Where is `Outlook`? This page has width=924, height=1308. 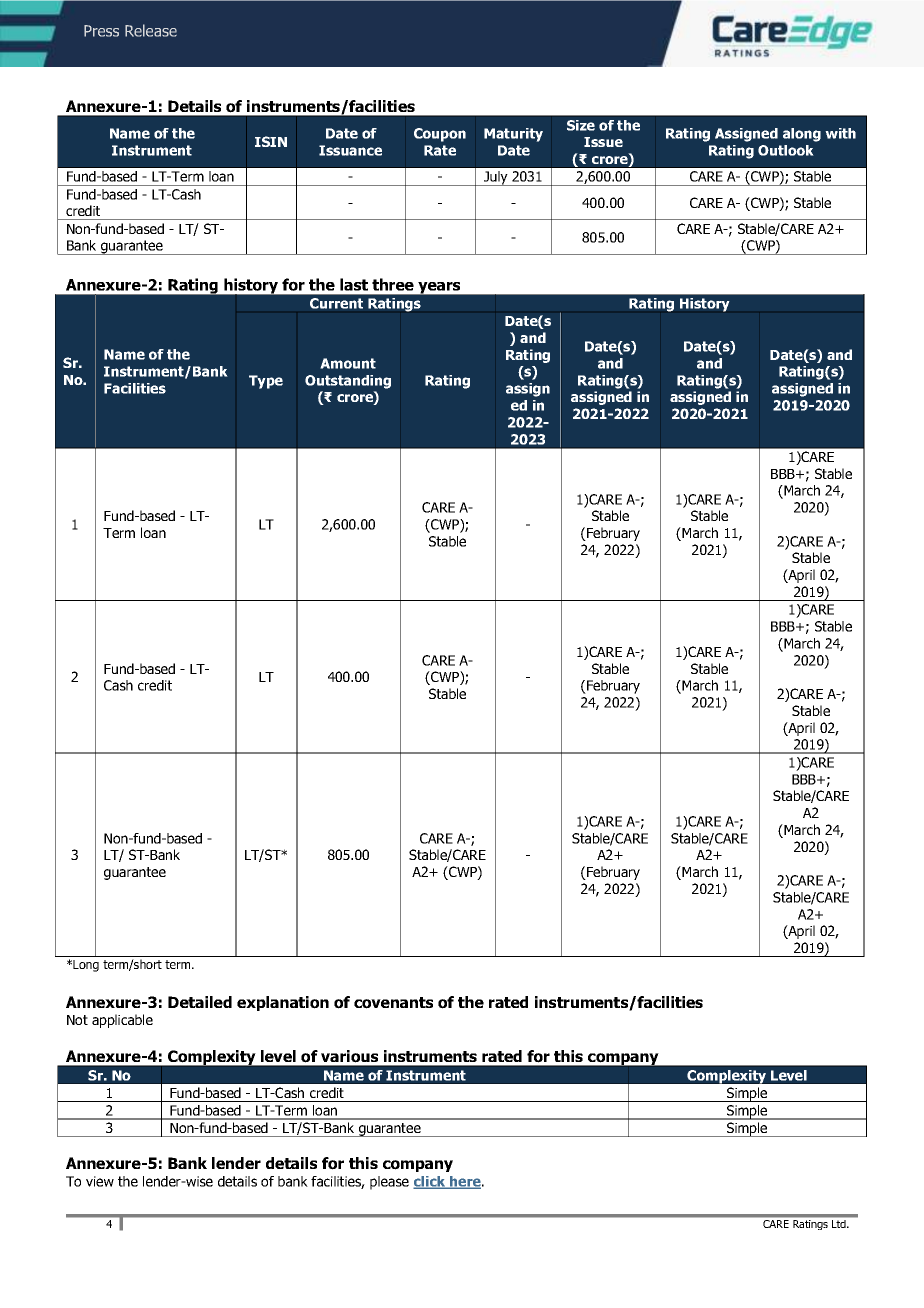
Outlook is located at coordinates (786, 150).
